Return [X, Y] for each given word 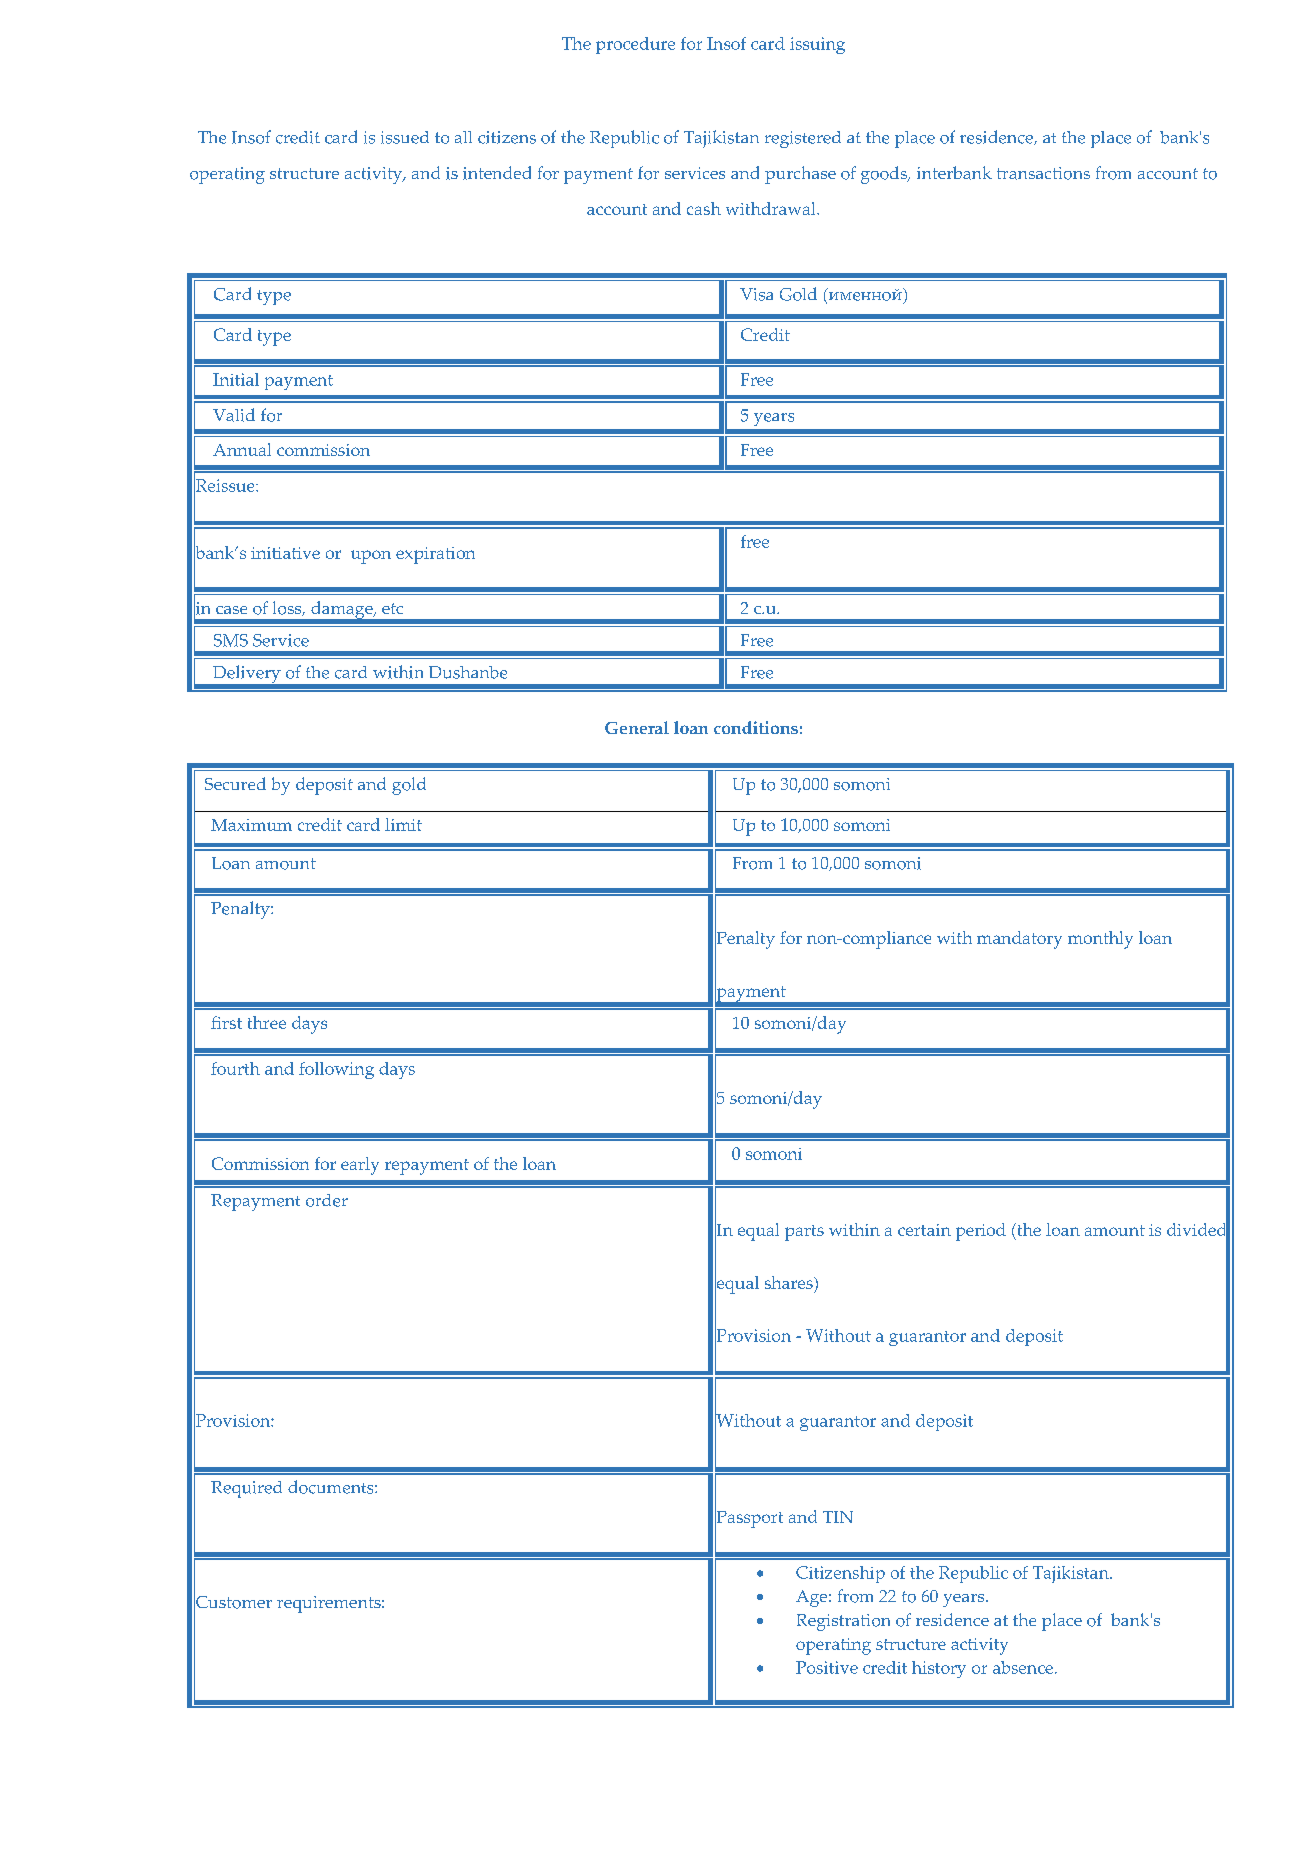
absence [1023, 1667]
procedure [635, 45]
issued [405, 137]
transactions [1043, 173]
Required [246, 1489]
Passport [749, 1519]
